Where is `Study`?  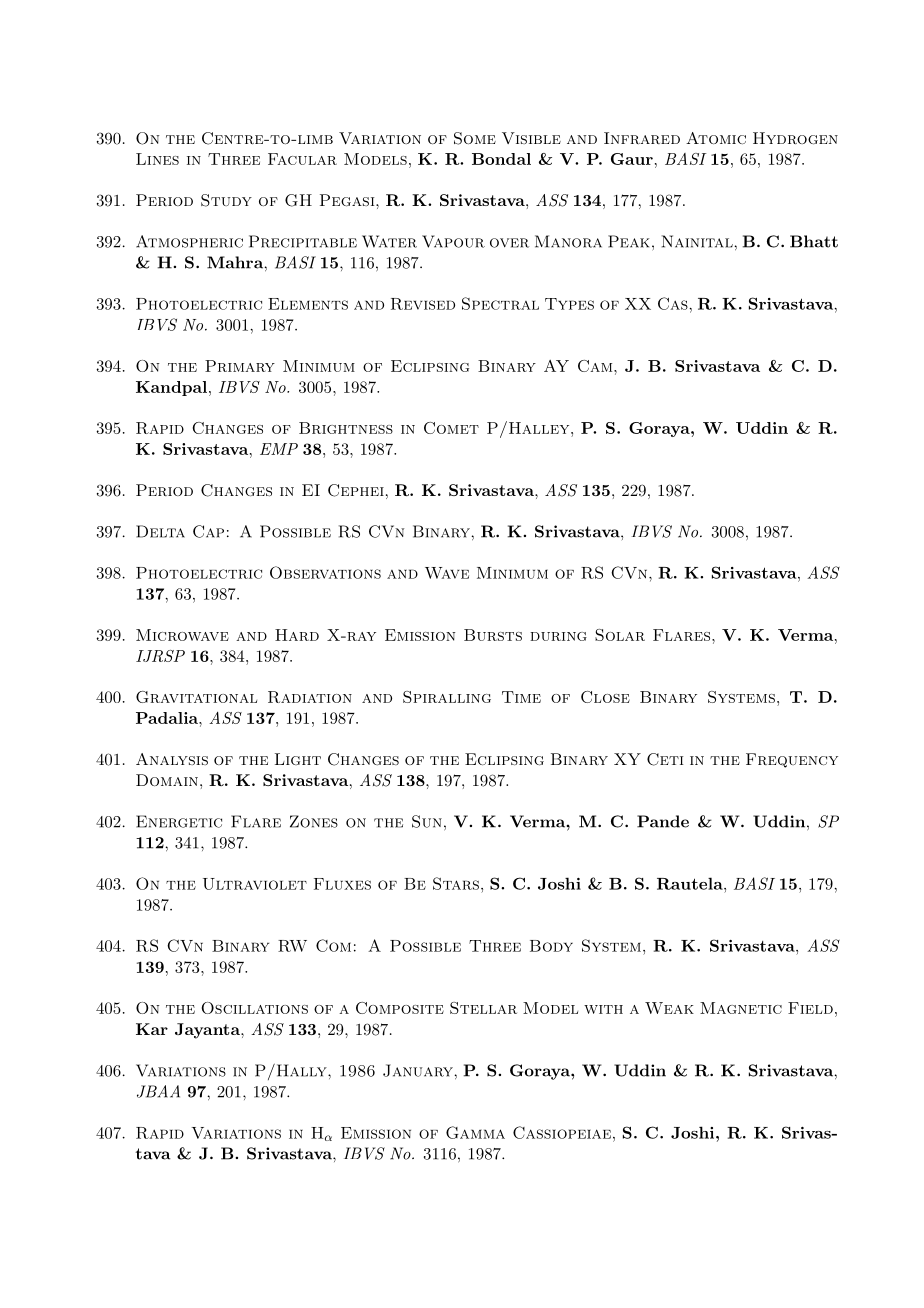
Study is located at coordinates (226, 200).
